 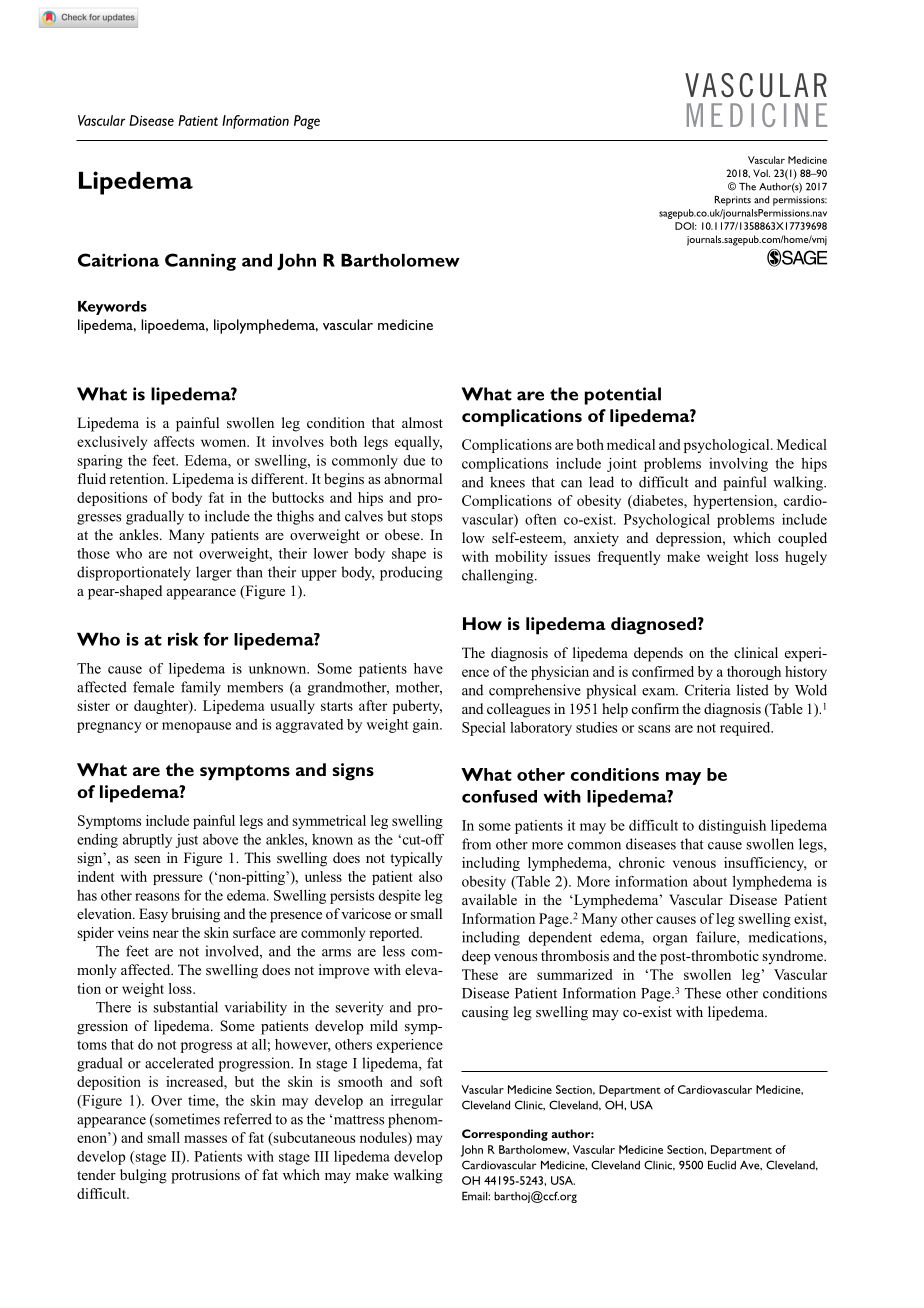 What do you see at coordinates (214, 573) in the screenshot?
I see `larger` at bounding box center [214, 573].
